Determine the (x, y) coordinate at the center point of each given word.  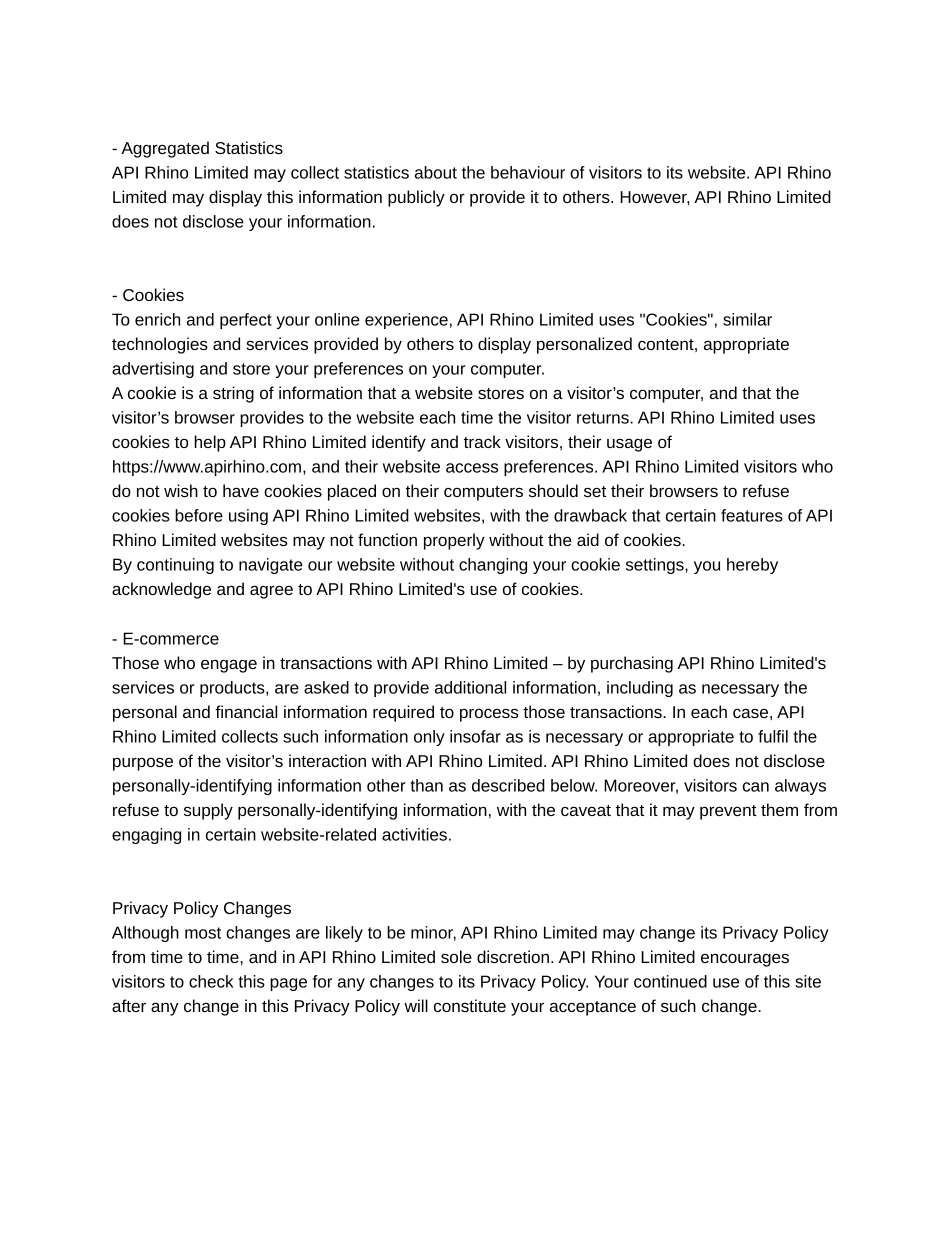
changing (493, 566)
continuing (175, 566)
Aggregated (165, 149)
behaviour (528, 172)
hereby (752, 566)
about (436, 172)
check (211, 981)
